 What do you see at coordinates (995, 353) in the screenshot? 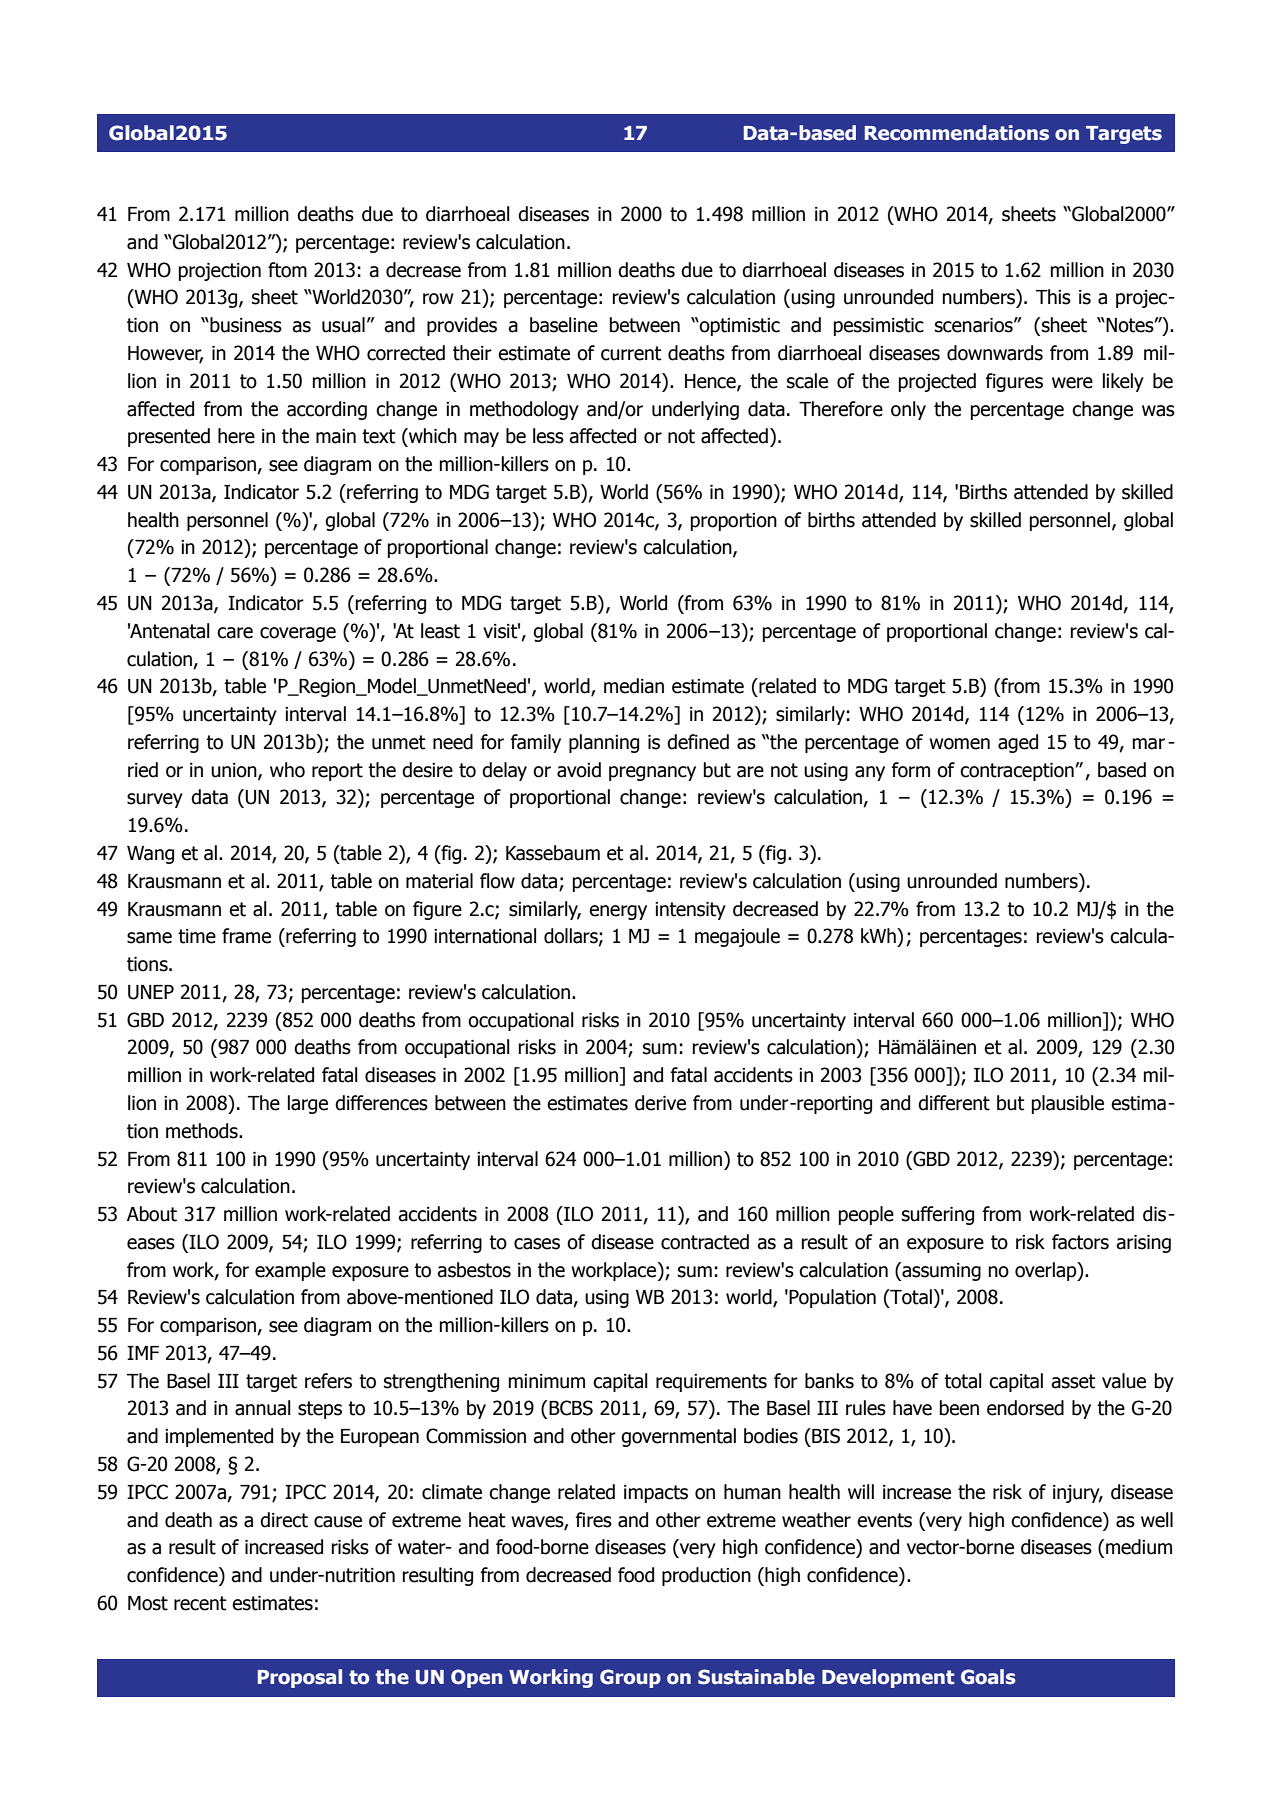
I see `downwards` at bounding box center [995, 353].
